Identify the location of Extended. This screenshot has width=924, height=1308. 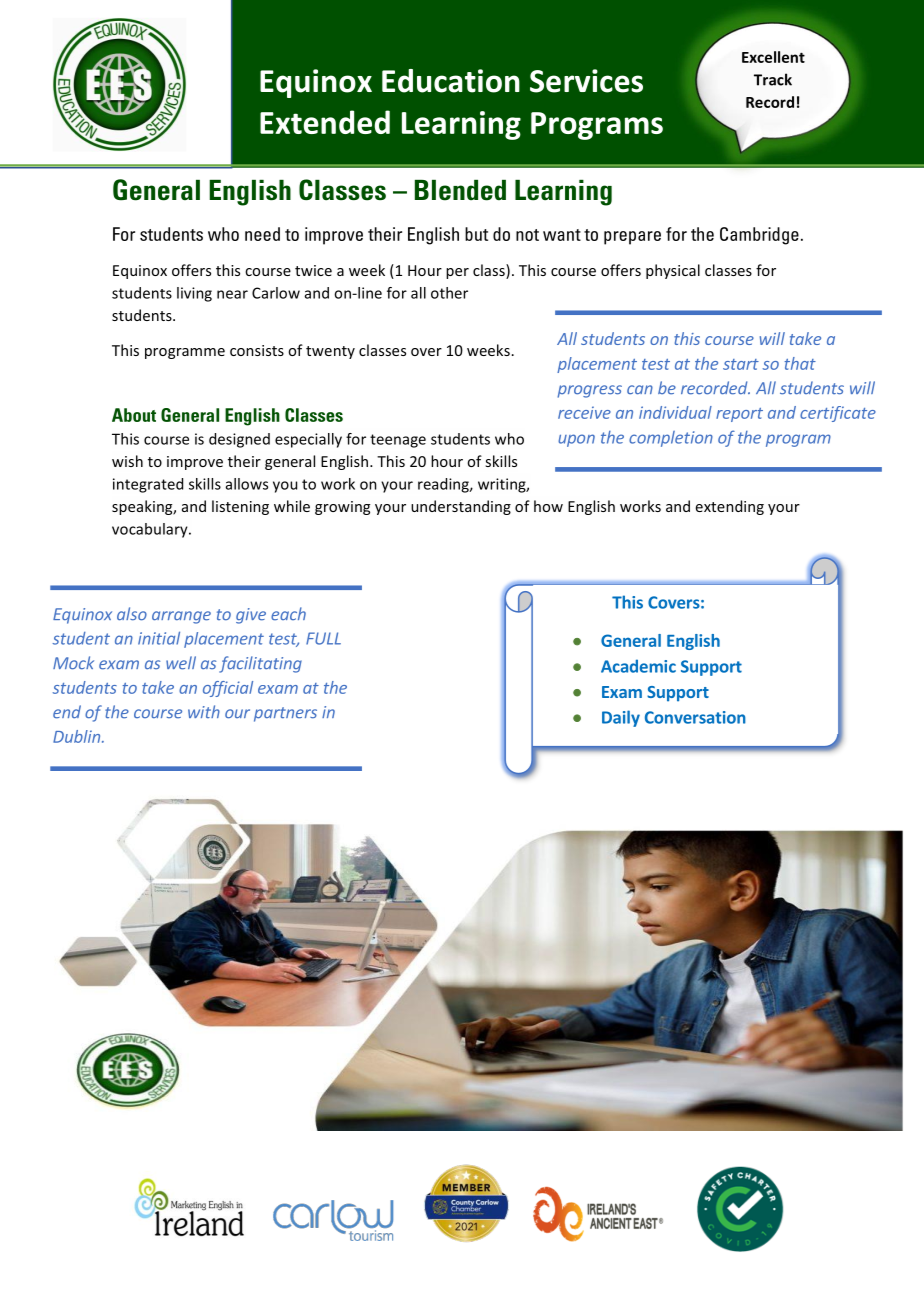
(325, 122).
